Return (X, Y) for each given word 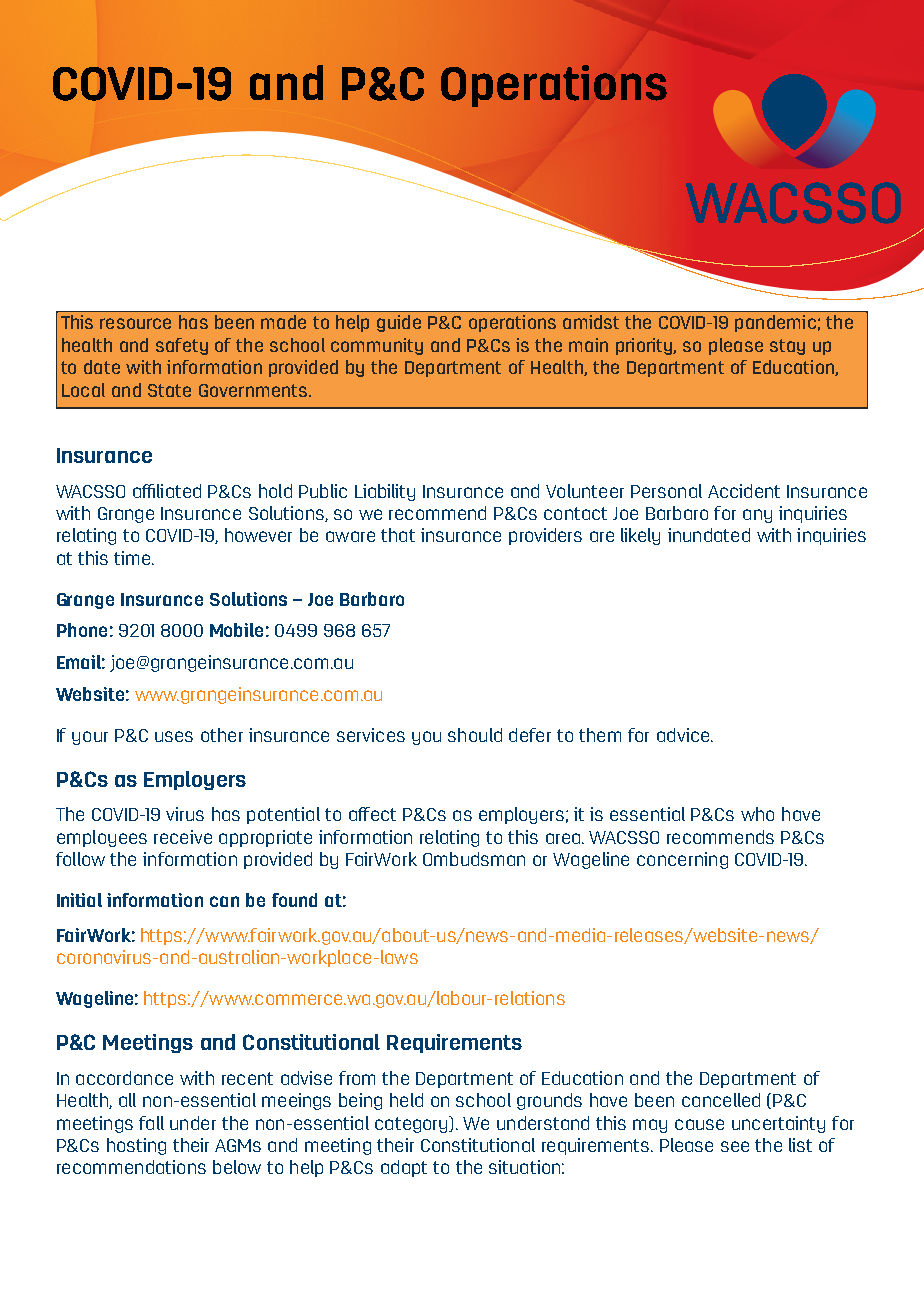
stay (787, 347)
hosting (136, 1146)
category (412, 1124)
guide (399, 323)
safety (182, 346)
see (735, 1146)
